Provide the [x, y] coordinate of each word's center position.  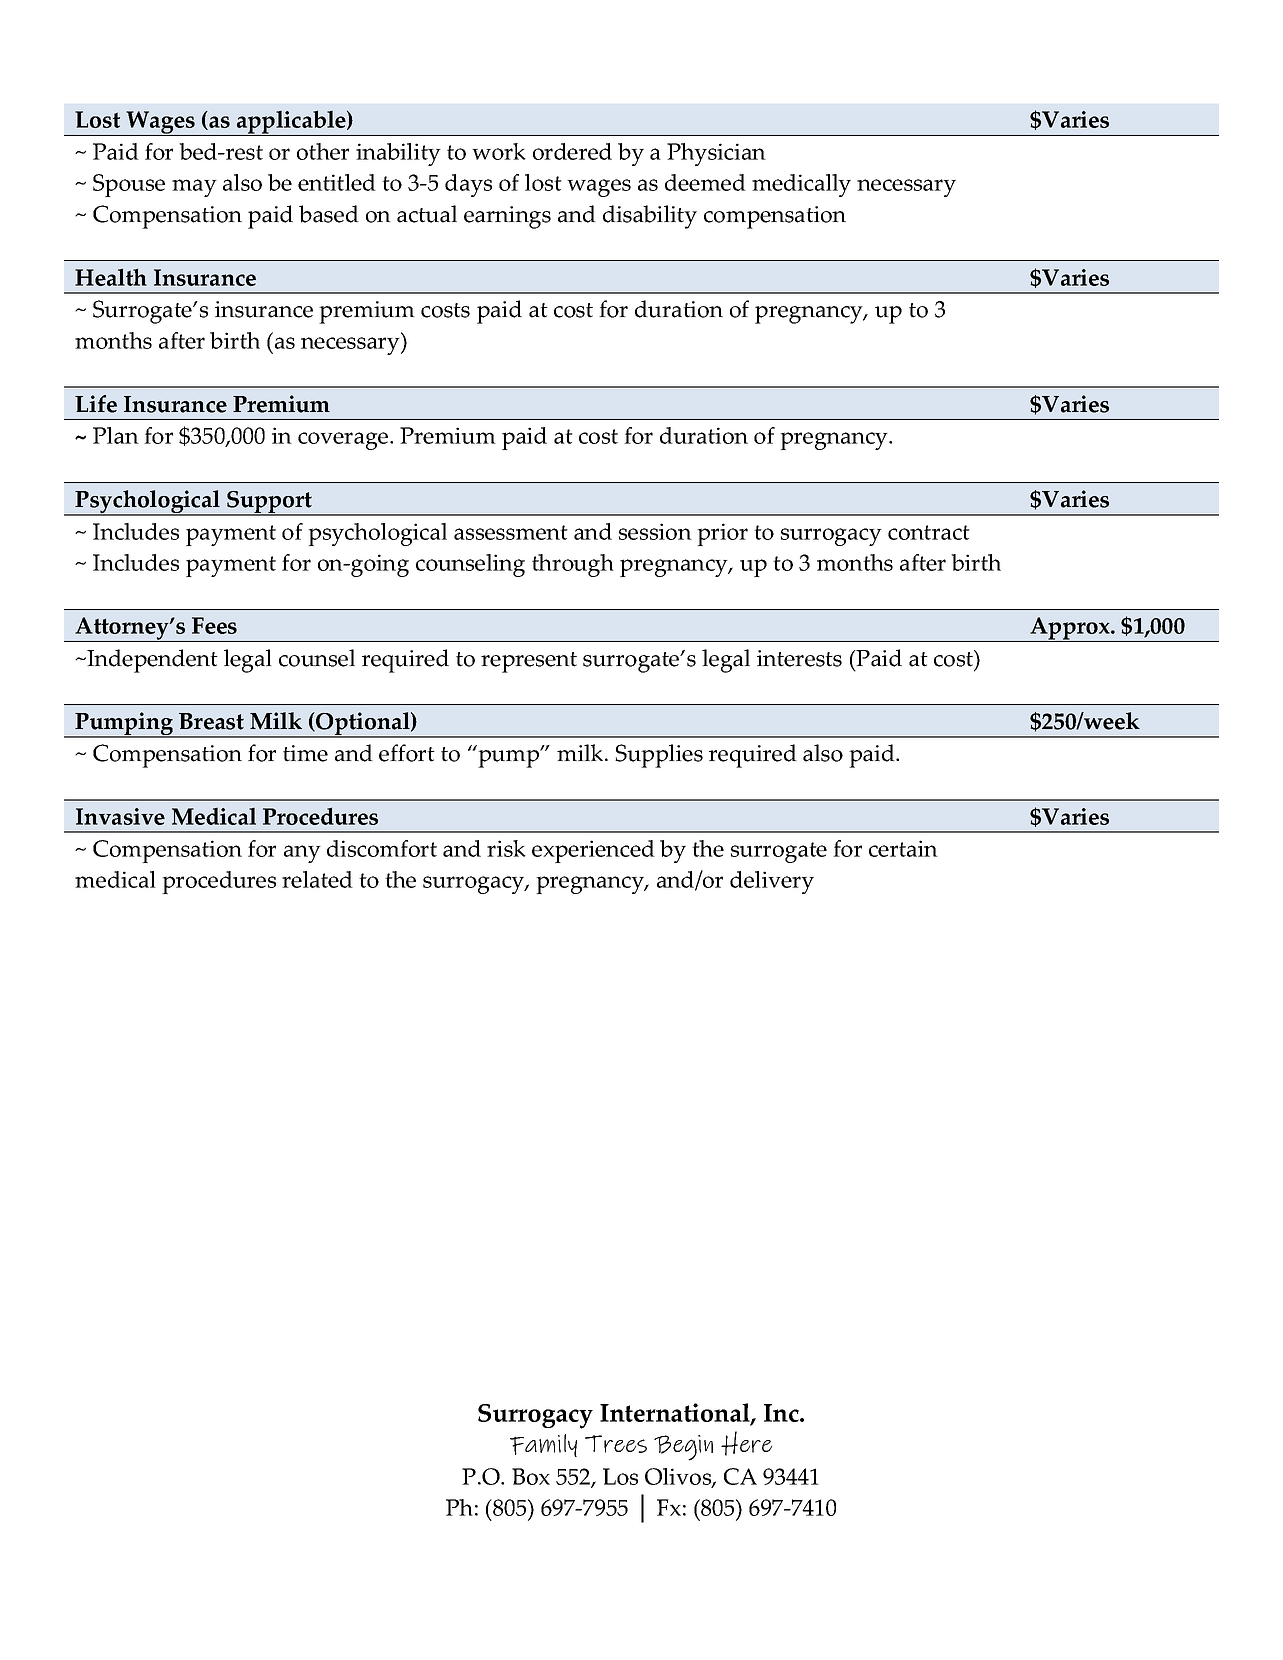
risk [506, 848]
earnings [507, 217]
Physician [716, 154]
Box [531, 1476]
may [194, 188]
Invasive [120, 816]
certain [903, 848]
